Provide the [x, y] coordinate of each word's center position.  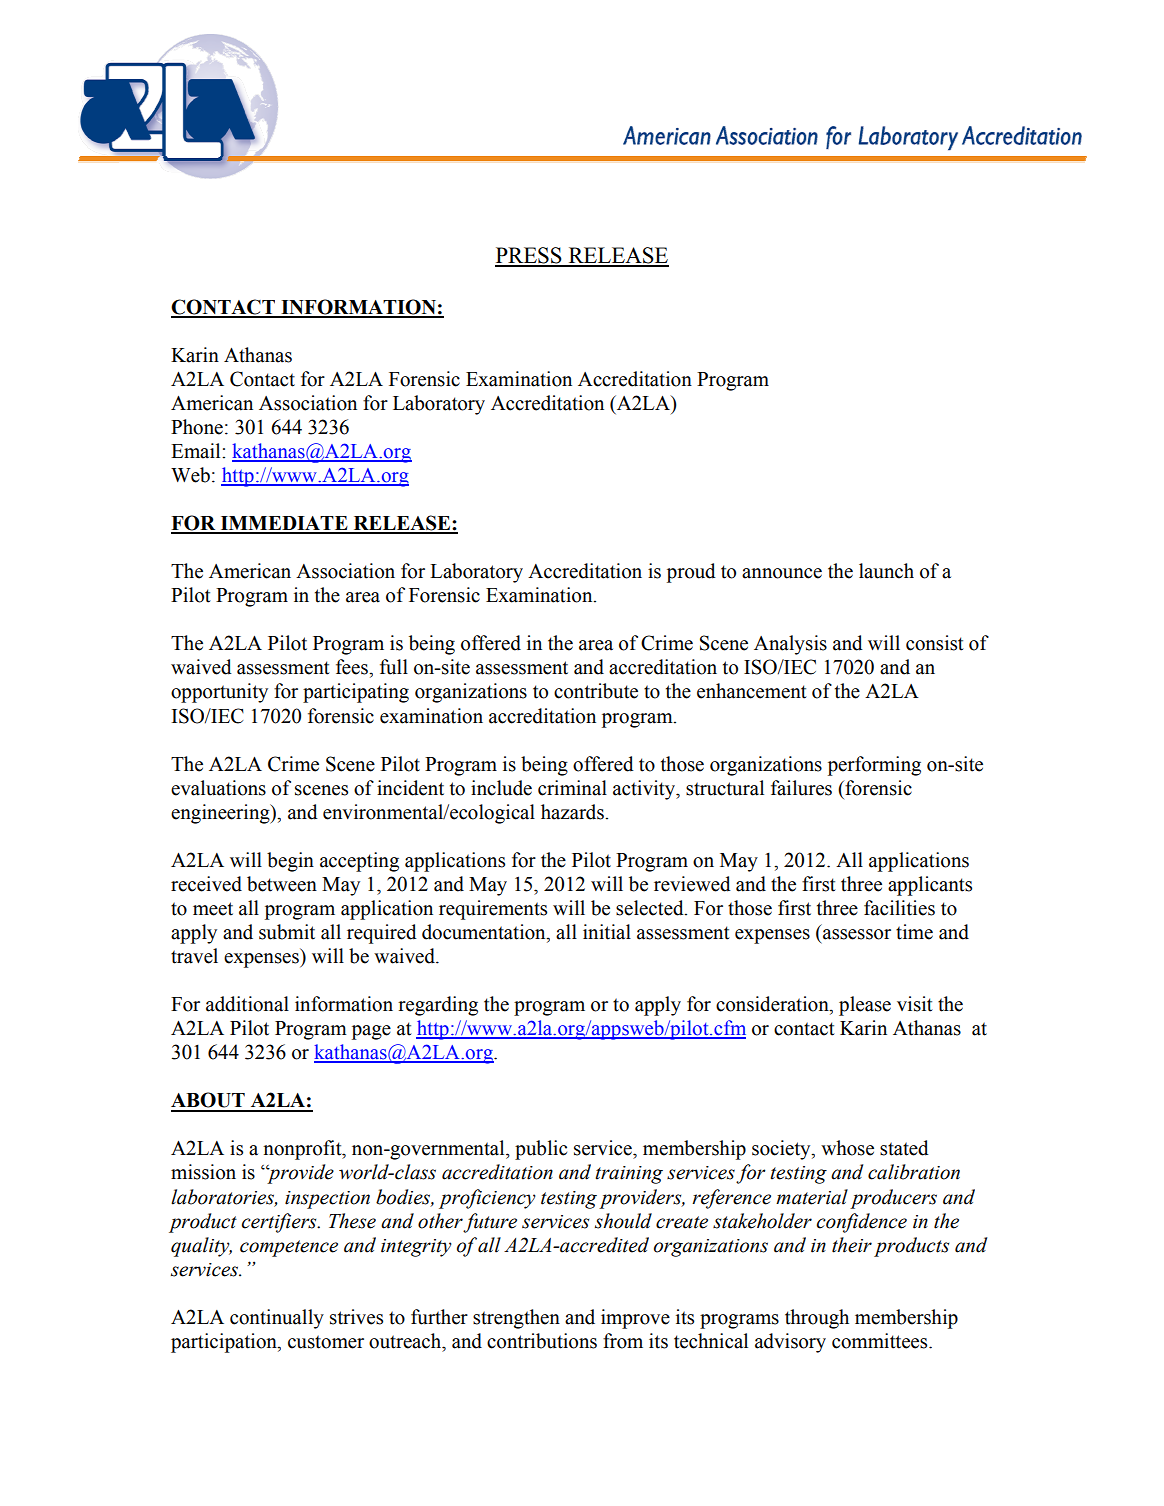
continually [277, 1319]
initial [607, 932]
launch [886, 571]
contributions [542, 1341]
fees [353, 667]
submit [287, 932]
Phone [197, 427]
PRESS [529, 256]
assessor [857, 934]
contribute [596, 691]
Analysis [790, 645]
